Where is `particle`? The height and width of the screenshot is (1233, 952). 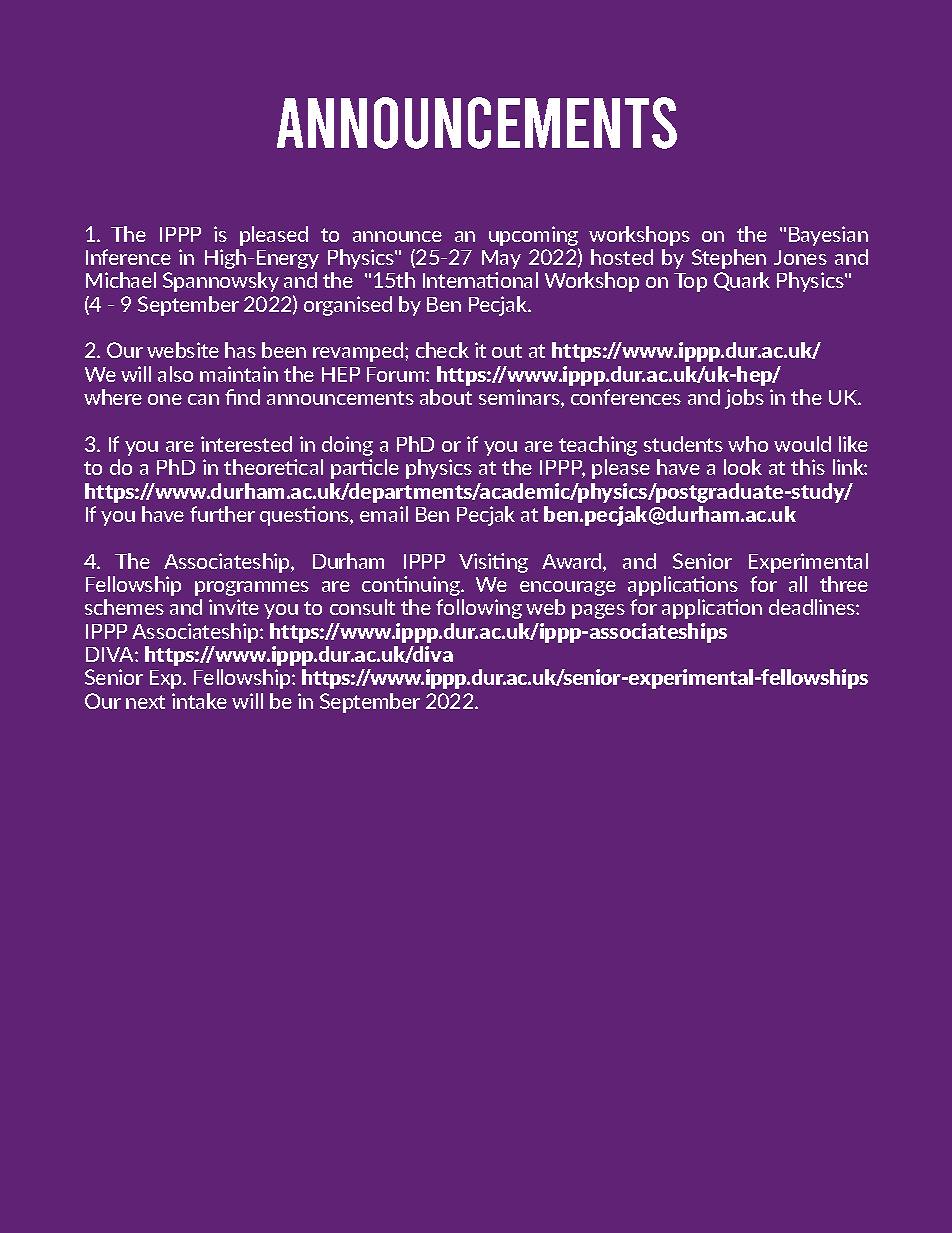 particle is located at coordinates (365, 469).
